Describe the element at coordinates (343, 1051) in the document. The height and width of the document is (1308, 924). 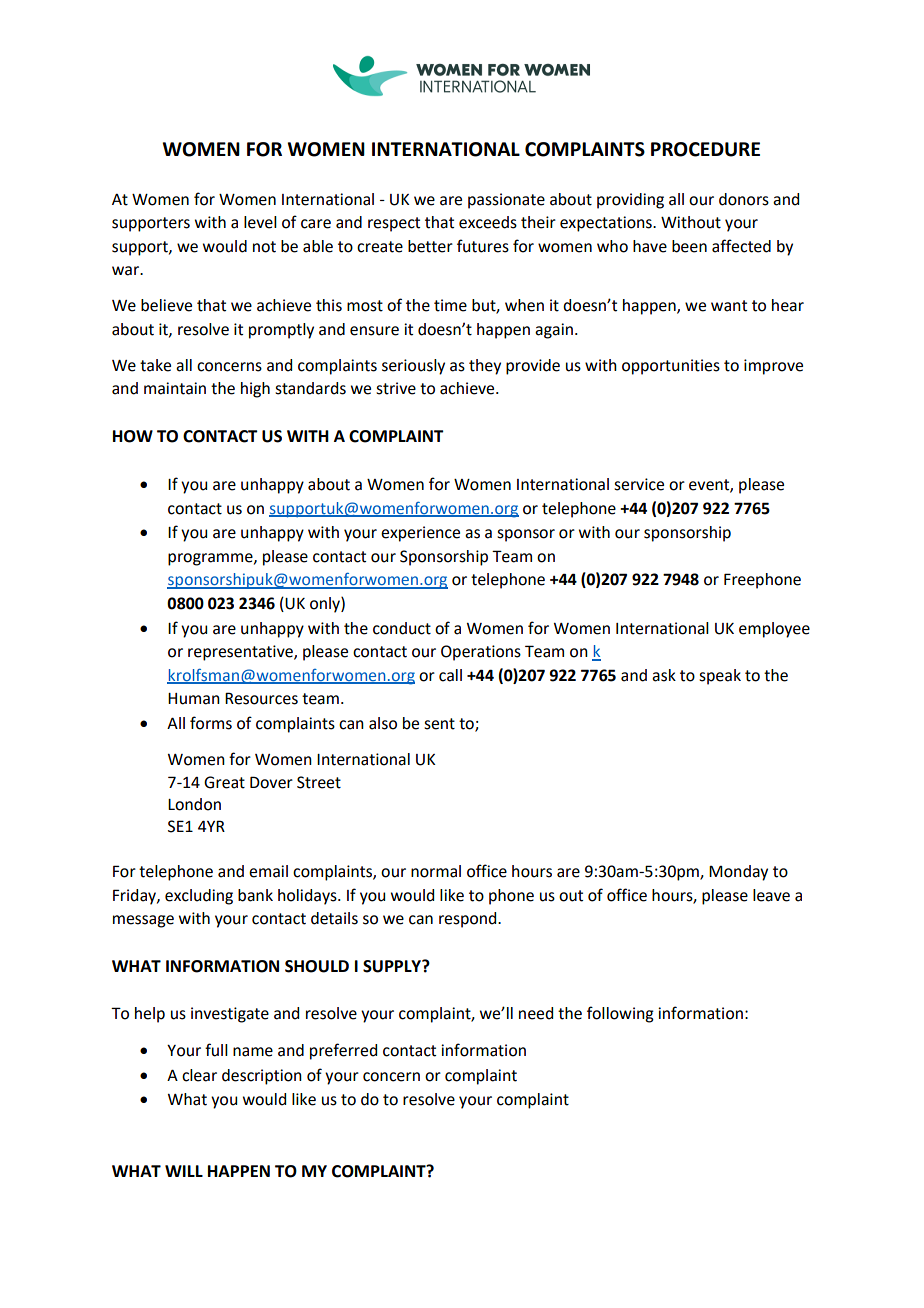
I see `preferred` at that location.
